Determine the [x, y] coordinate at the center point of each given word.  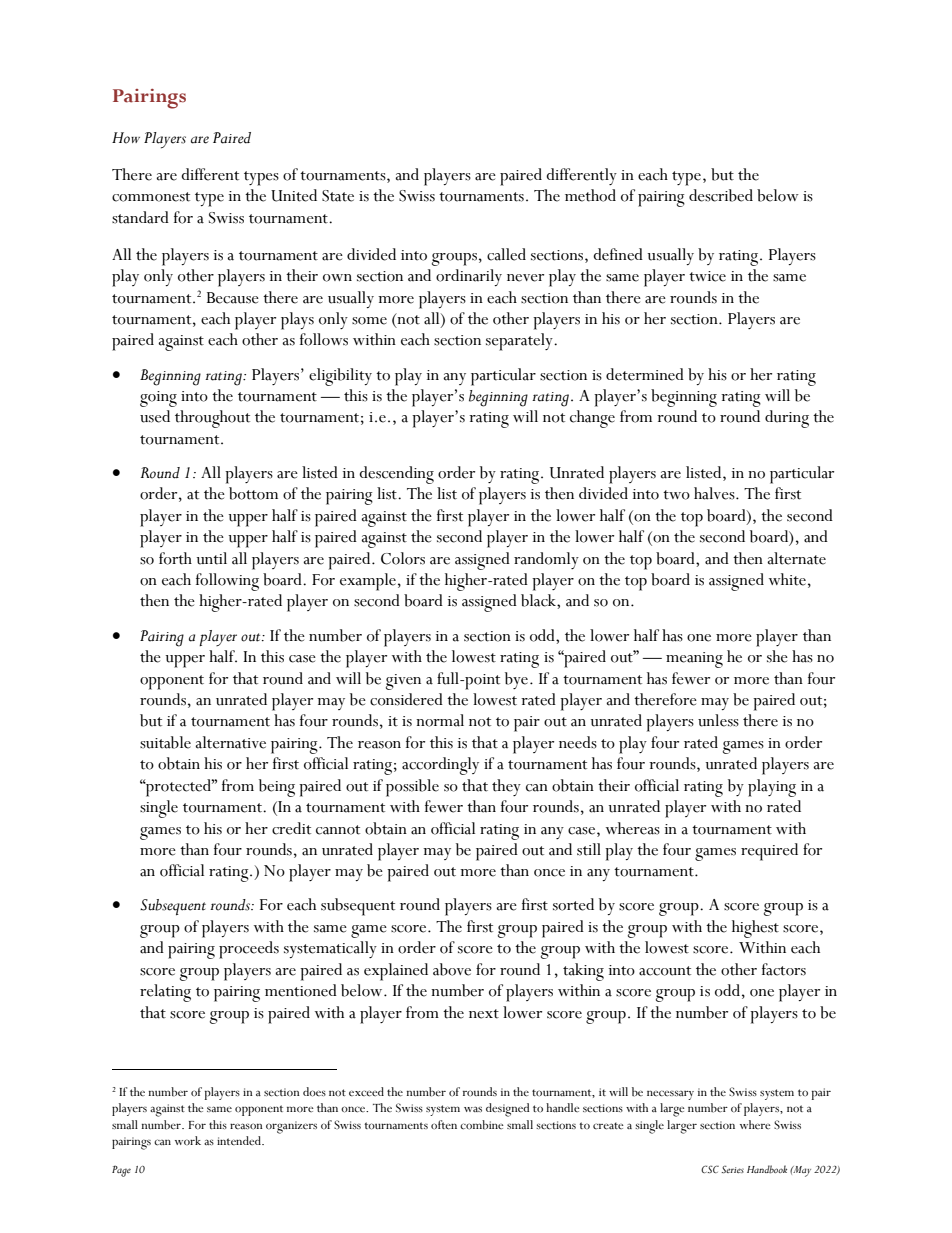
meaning [694, 660]
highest [755, 929]
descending [396, 475]
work [188, 1140]
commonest [151, 197]
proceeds [249, 950]
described [721, 195]
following [227, 582]
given [403, 682]
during [787, 419]
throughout [212, 419]
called [506, 254]
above [452, 969]
